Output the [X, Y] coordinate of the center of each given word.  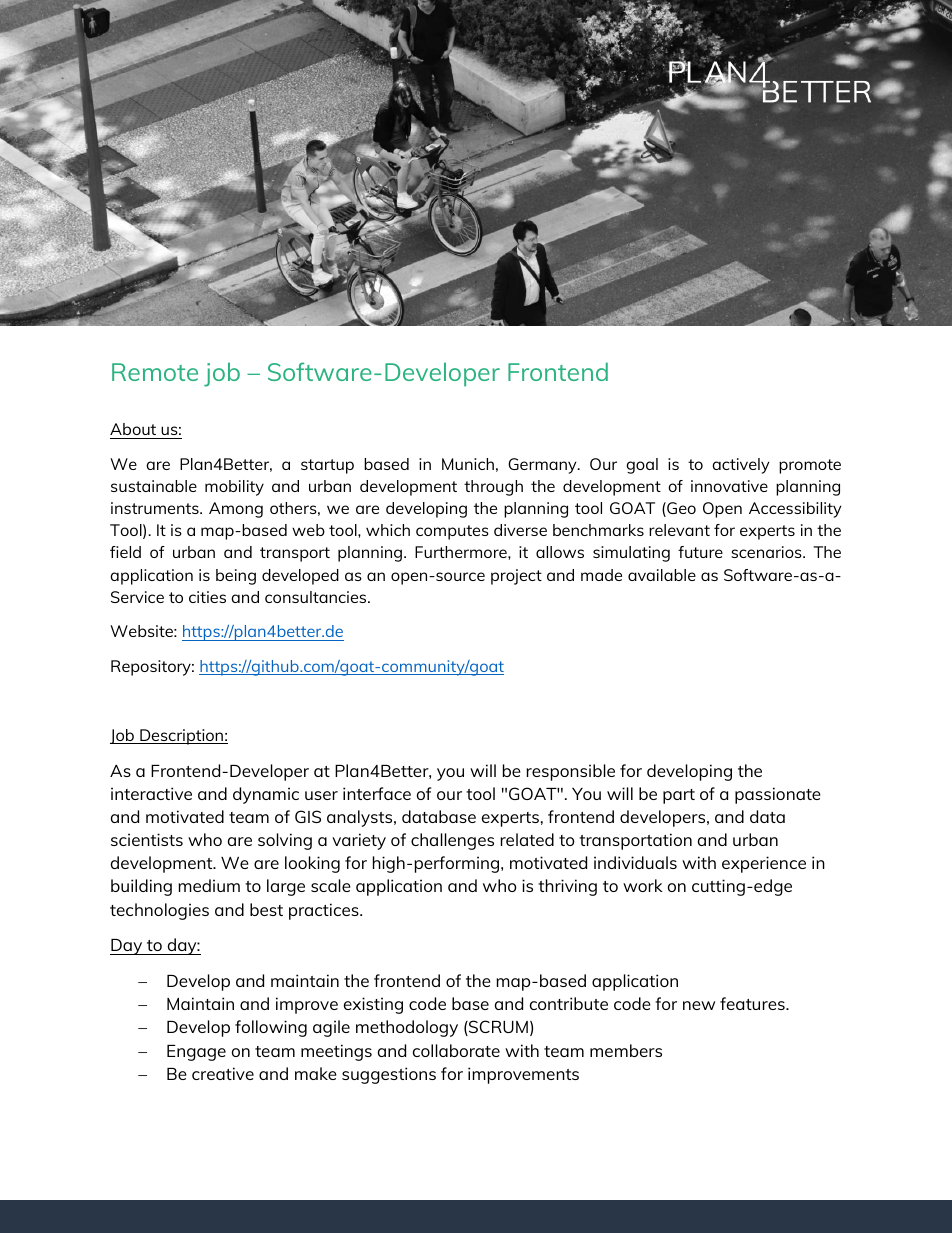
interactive [151, 793]
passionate [778, 795]
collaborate [456, 1050]
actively [740, 466]
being [236, 577]
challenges [452, 841]
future [700, 552]
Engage [196, 1053]
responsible [570, 772]
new [699, 1005]
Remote [155, 372]
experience [764, 864]
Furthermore [462, 552]
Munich [468, 464]
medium [209, 885]
